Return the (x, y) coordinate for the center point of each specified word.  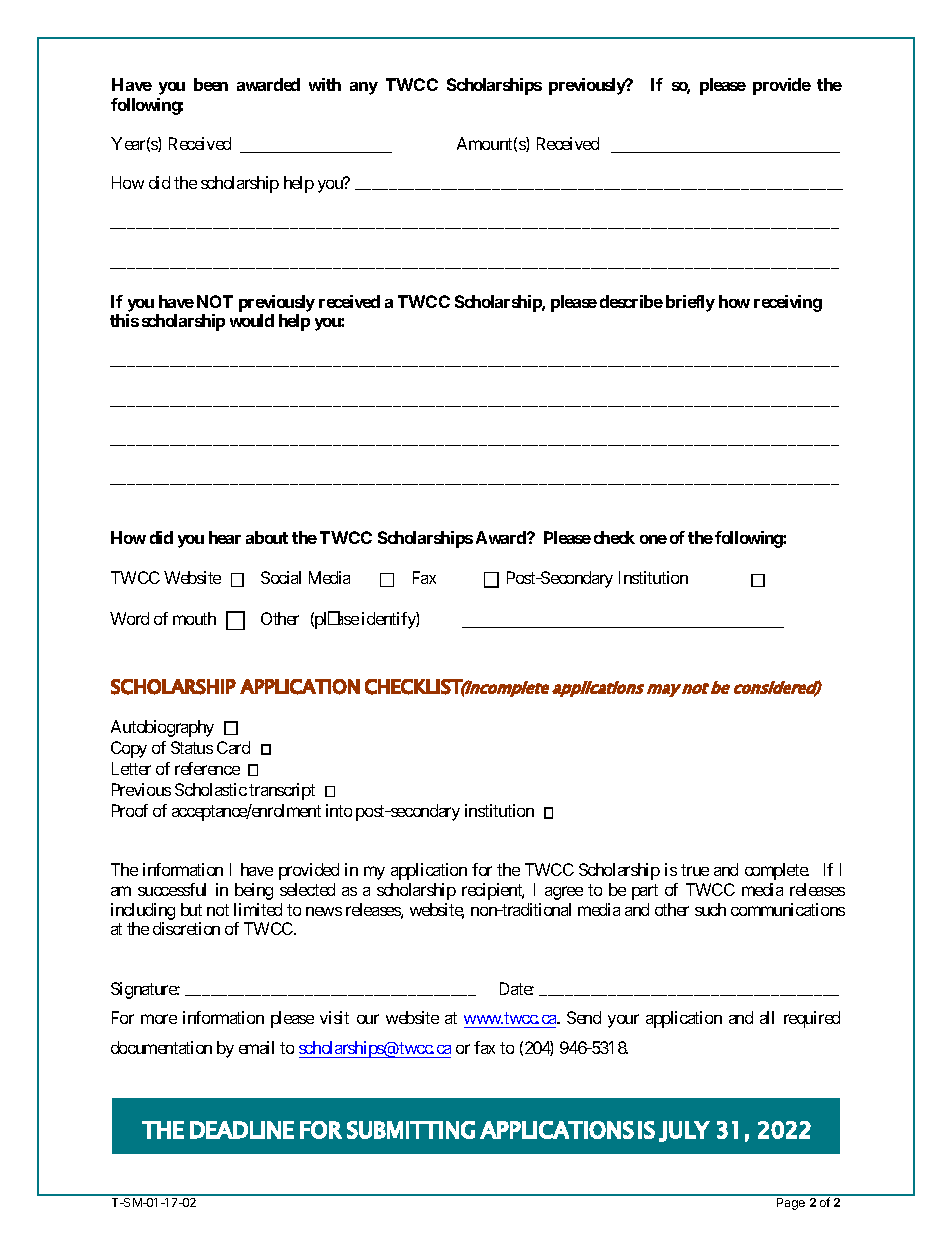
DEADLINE (242, 1130)
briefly (690, 303)
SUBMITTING (411, 1130)
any (364, 88)
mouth (194, 618)
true (695, 870)
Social (281, 577)
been (211, 84)
